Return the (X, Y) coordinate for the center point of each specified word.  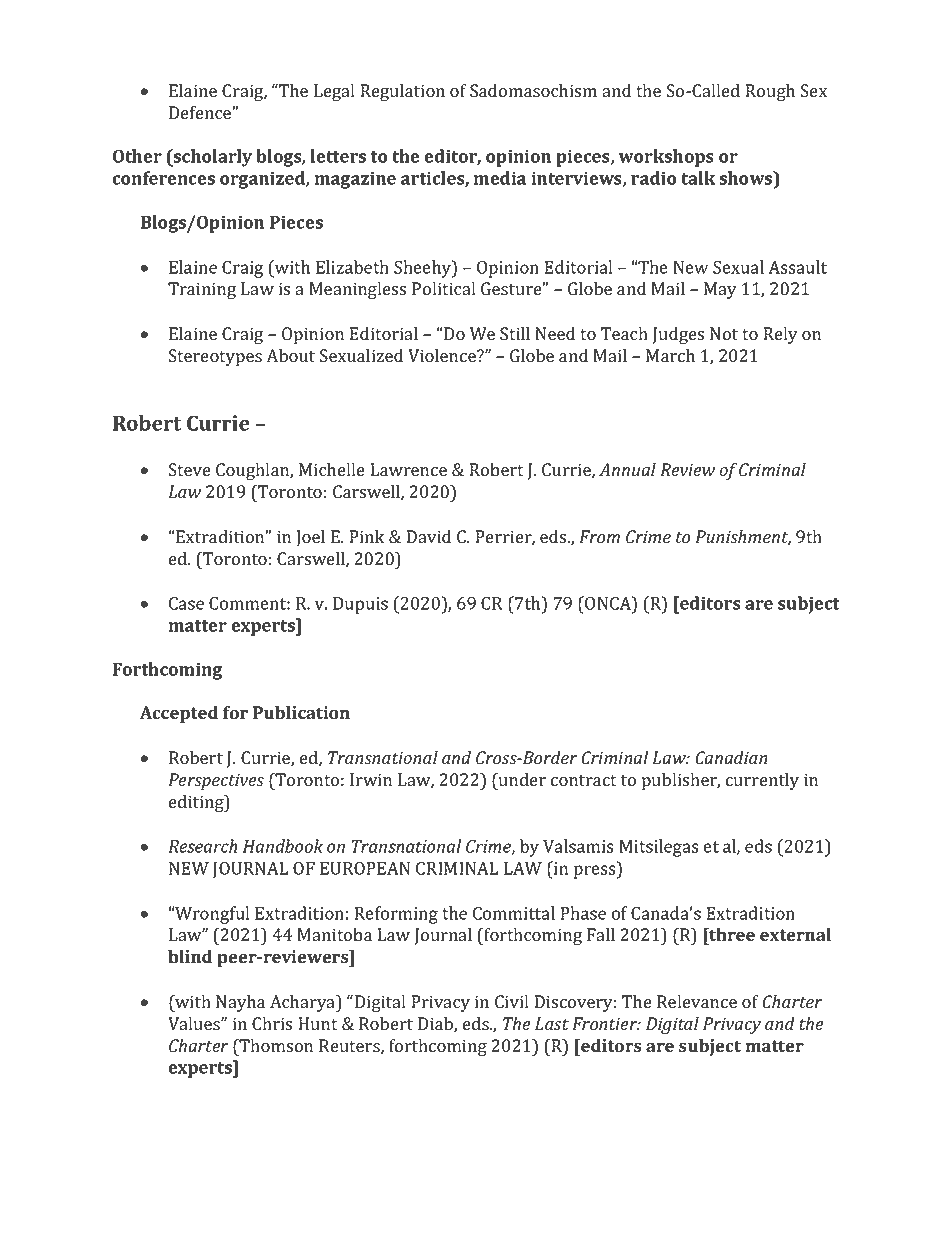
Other (137, 156)
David (429, 536)
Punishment (743, 538)
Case (186, 603)
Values (195, 1024)
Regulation (403, 92)
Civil (511, 1002)
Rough (770, 92)
